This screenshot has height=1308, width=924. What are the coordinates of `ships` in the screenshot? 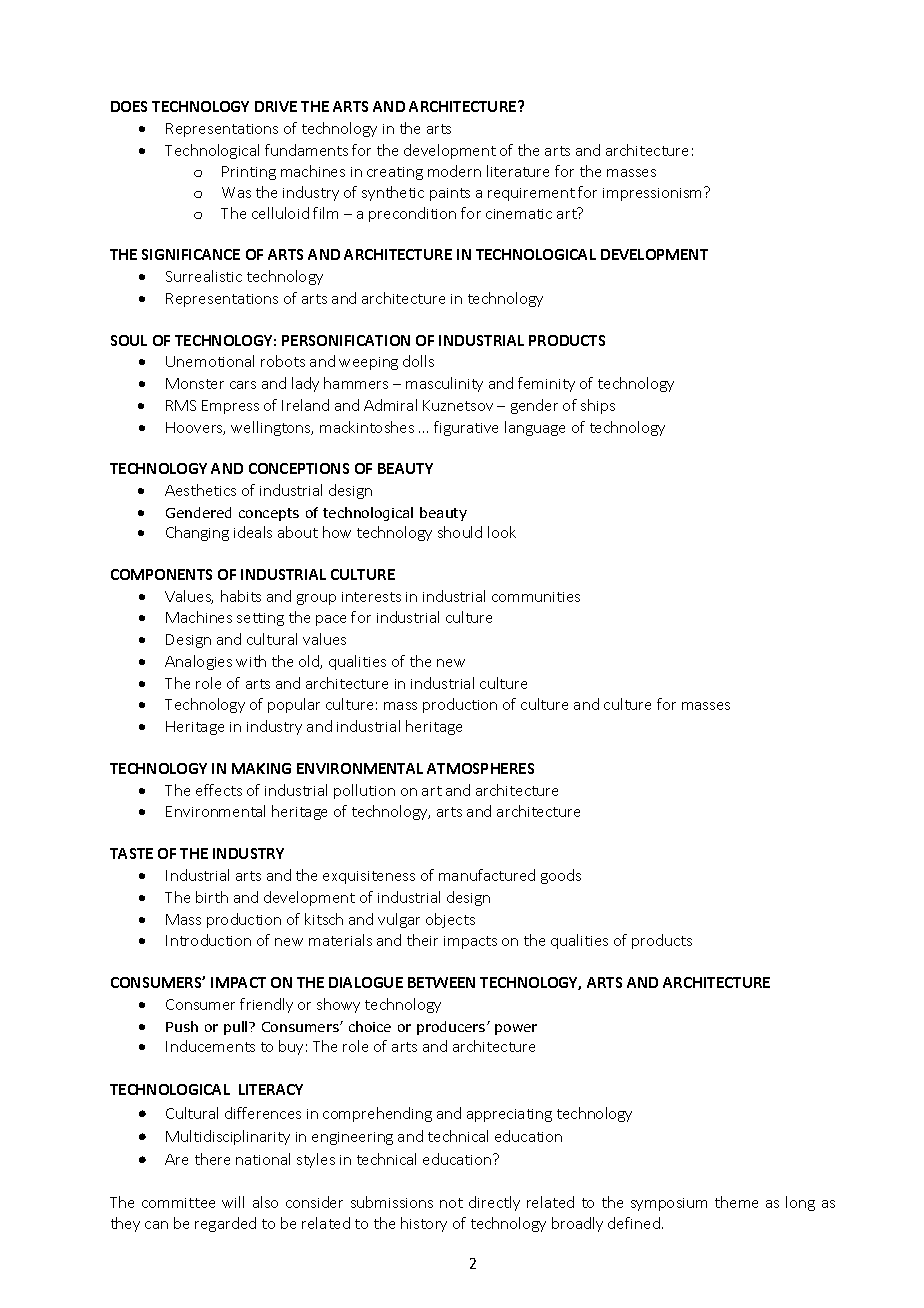 It's located at (598, 406).
